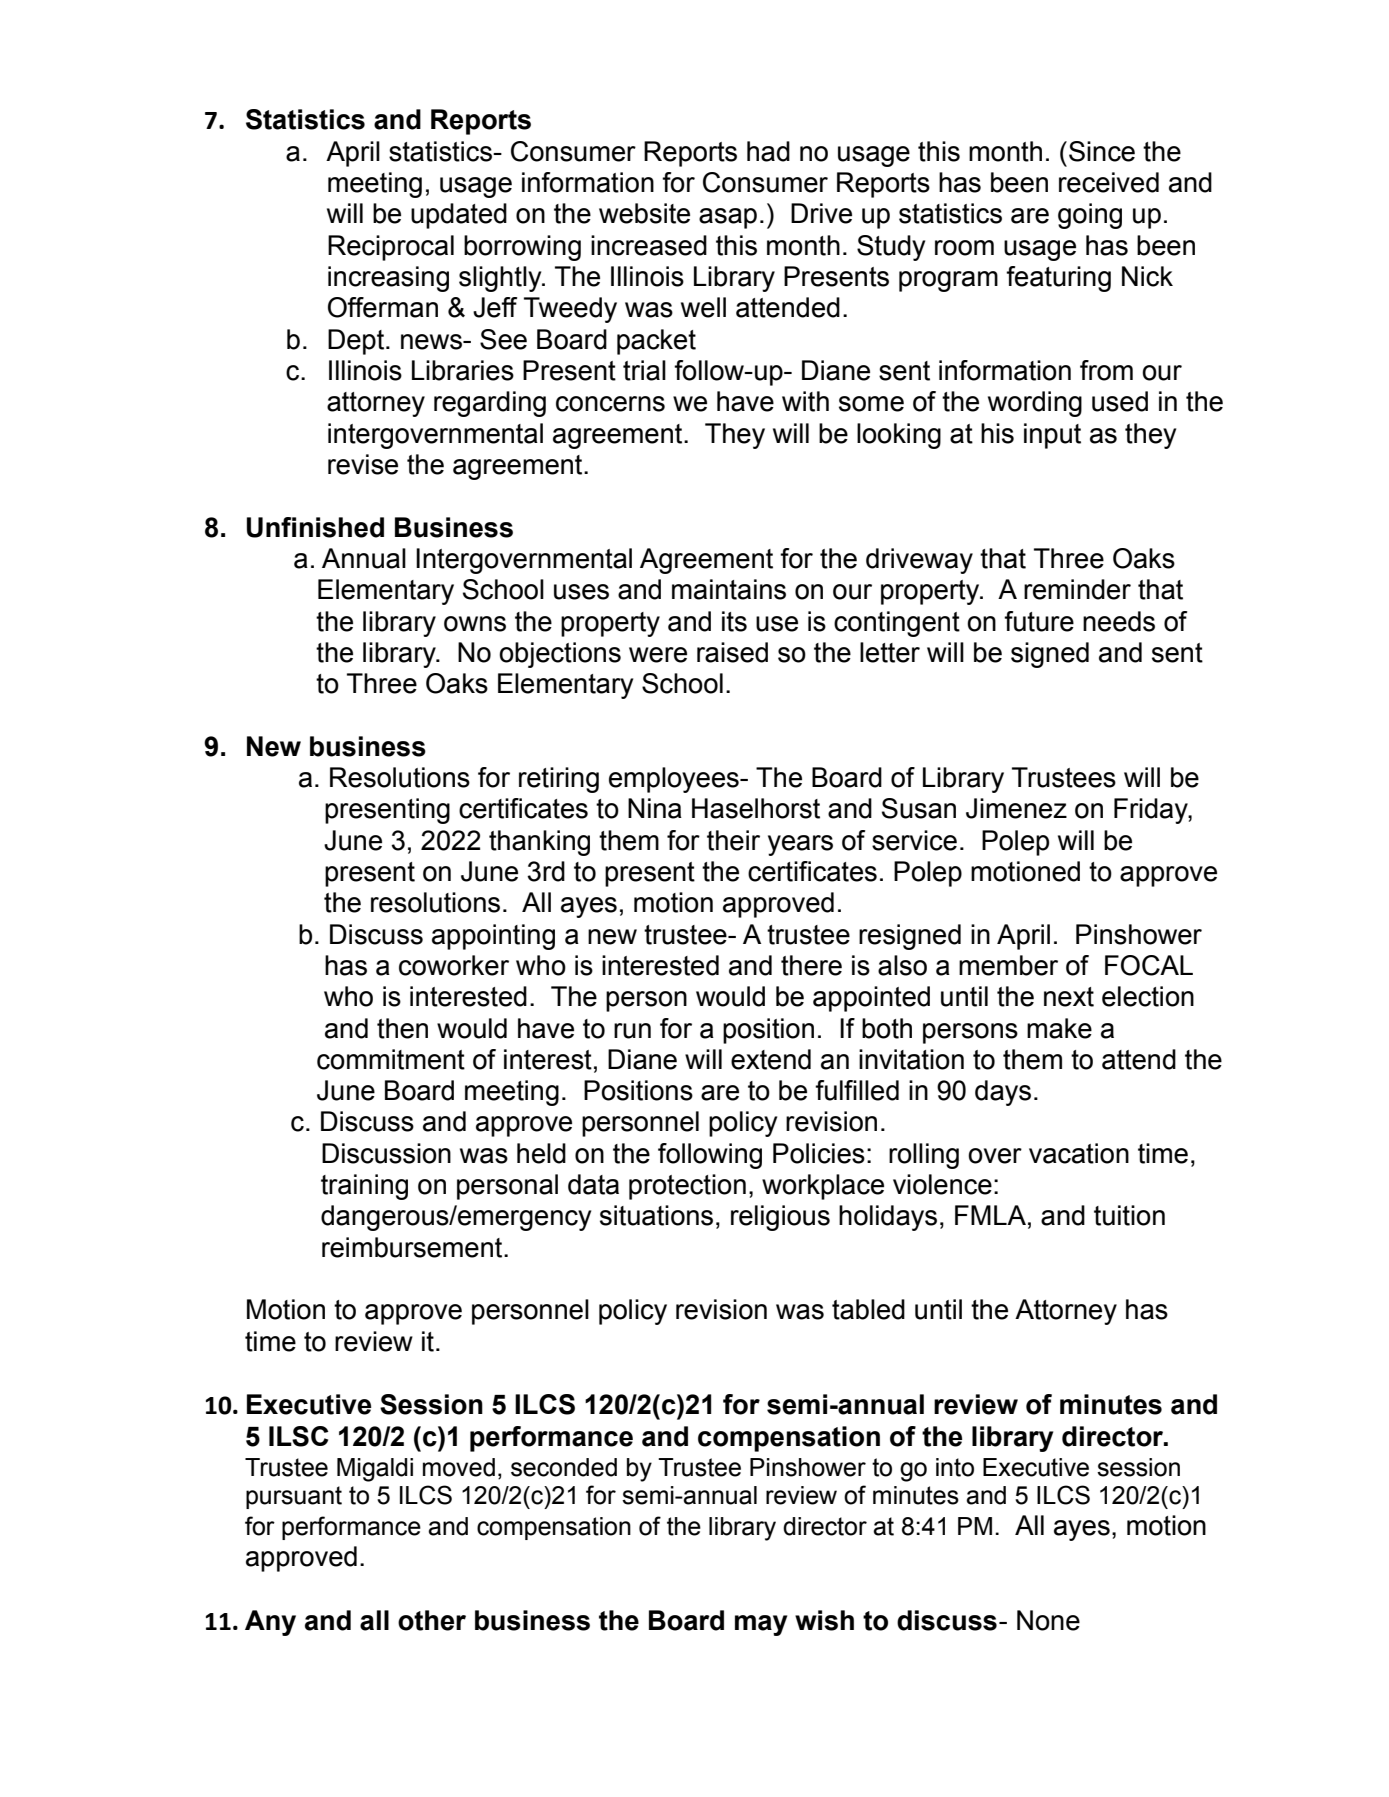 The image size is (1389, 1797). What do you see at coordinates (391, 1059) in the document?
I see `commitment` at bounding box center [391, 1059].
